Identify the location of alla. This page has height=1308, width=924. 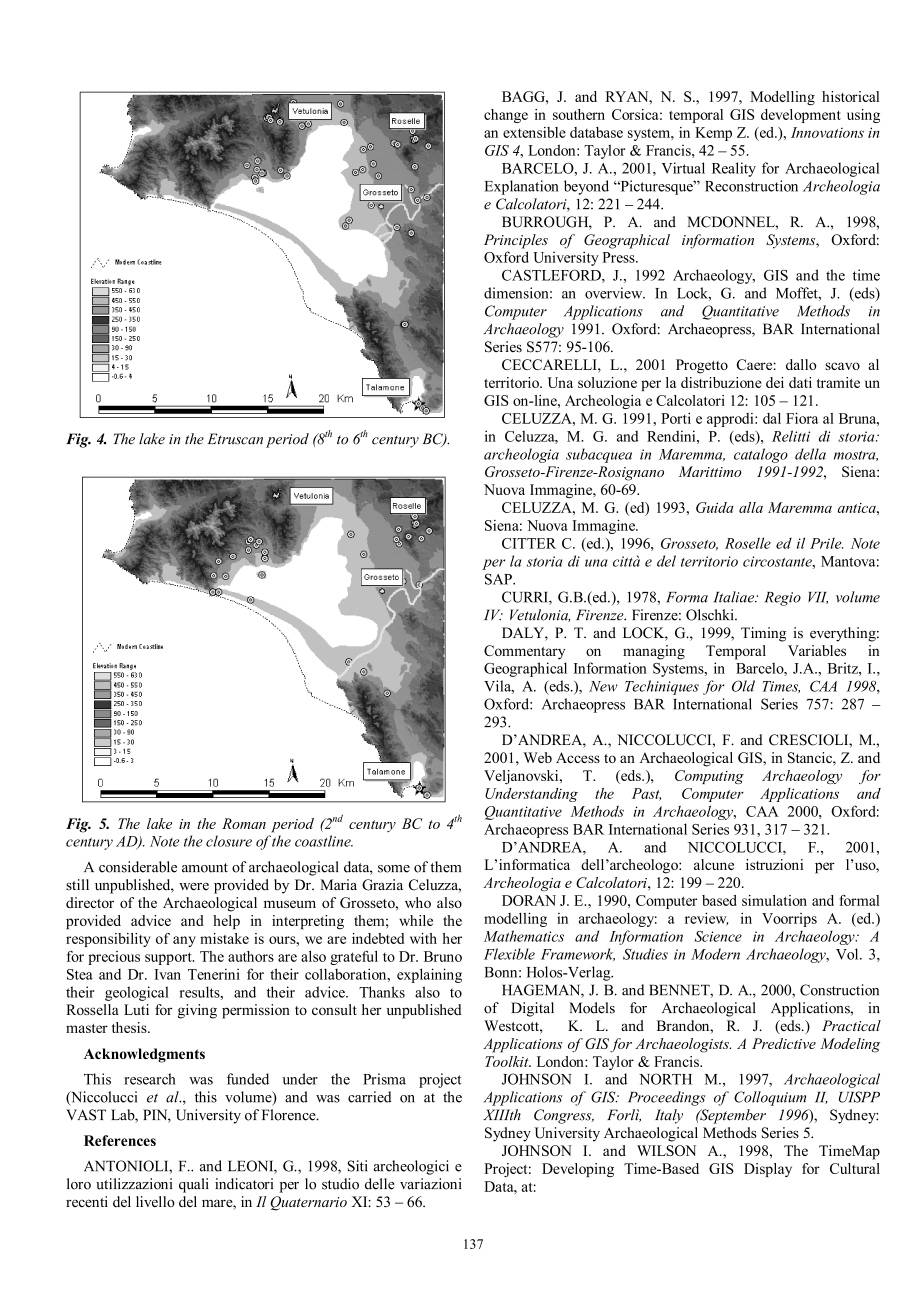
(751, 507).
